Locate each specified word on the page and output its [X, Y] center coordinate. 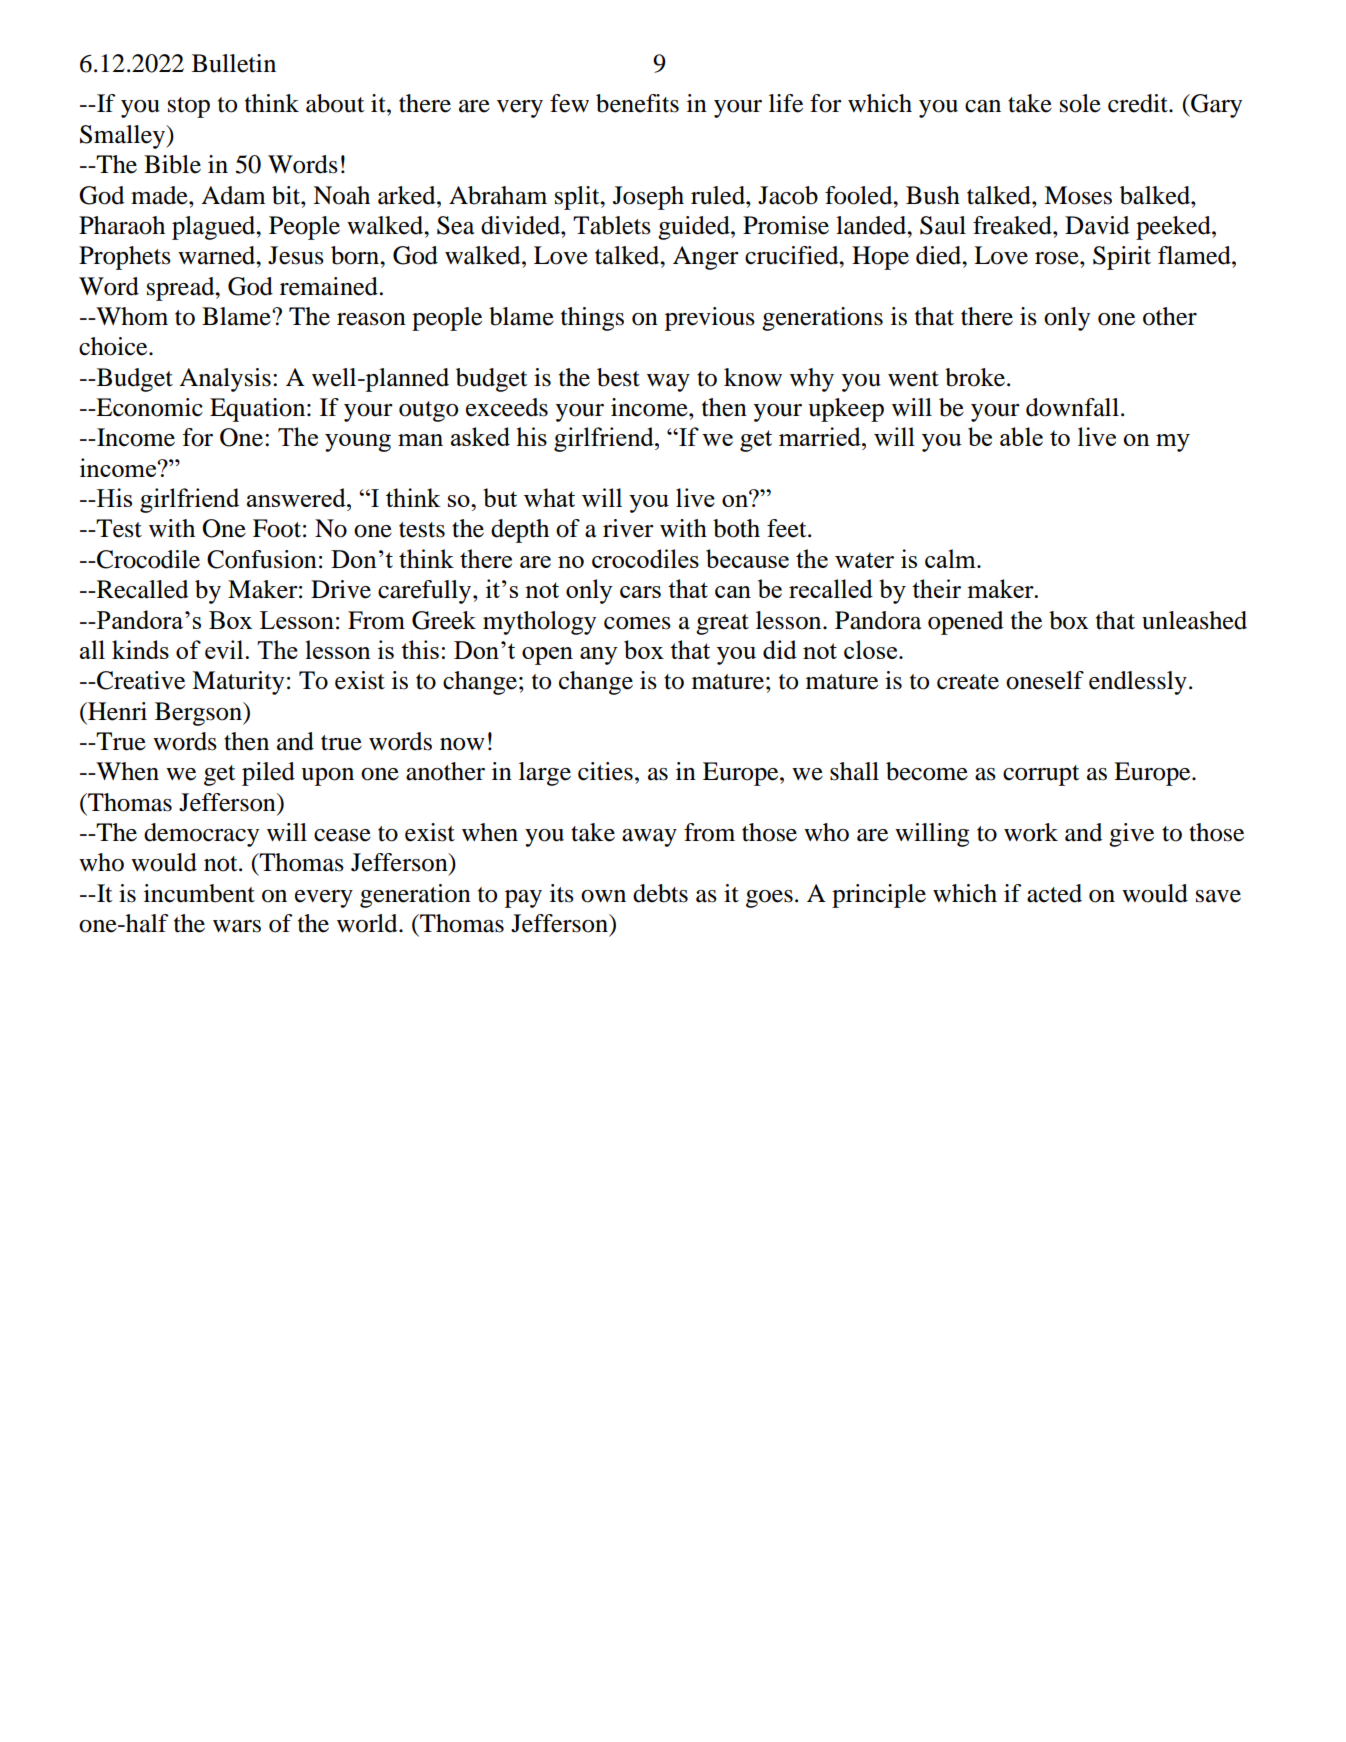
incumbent [199, 893]
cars [640, 592]
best [618, 377]
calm [951, 558]
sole [1080, 103]
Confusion [262, 559]
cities [605, 771]
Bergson [199, 714]
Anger [706, 258]
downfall [1072, 407]
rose [1058, 258]
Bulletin [234, 63]
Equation [259, 410]
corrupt [1041, 775]
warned [218, 255]
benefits [637, 103]
